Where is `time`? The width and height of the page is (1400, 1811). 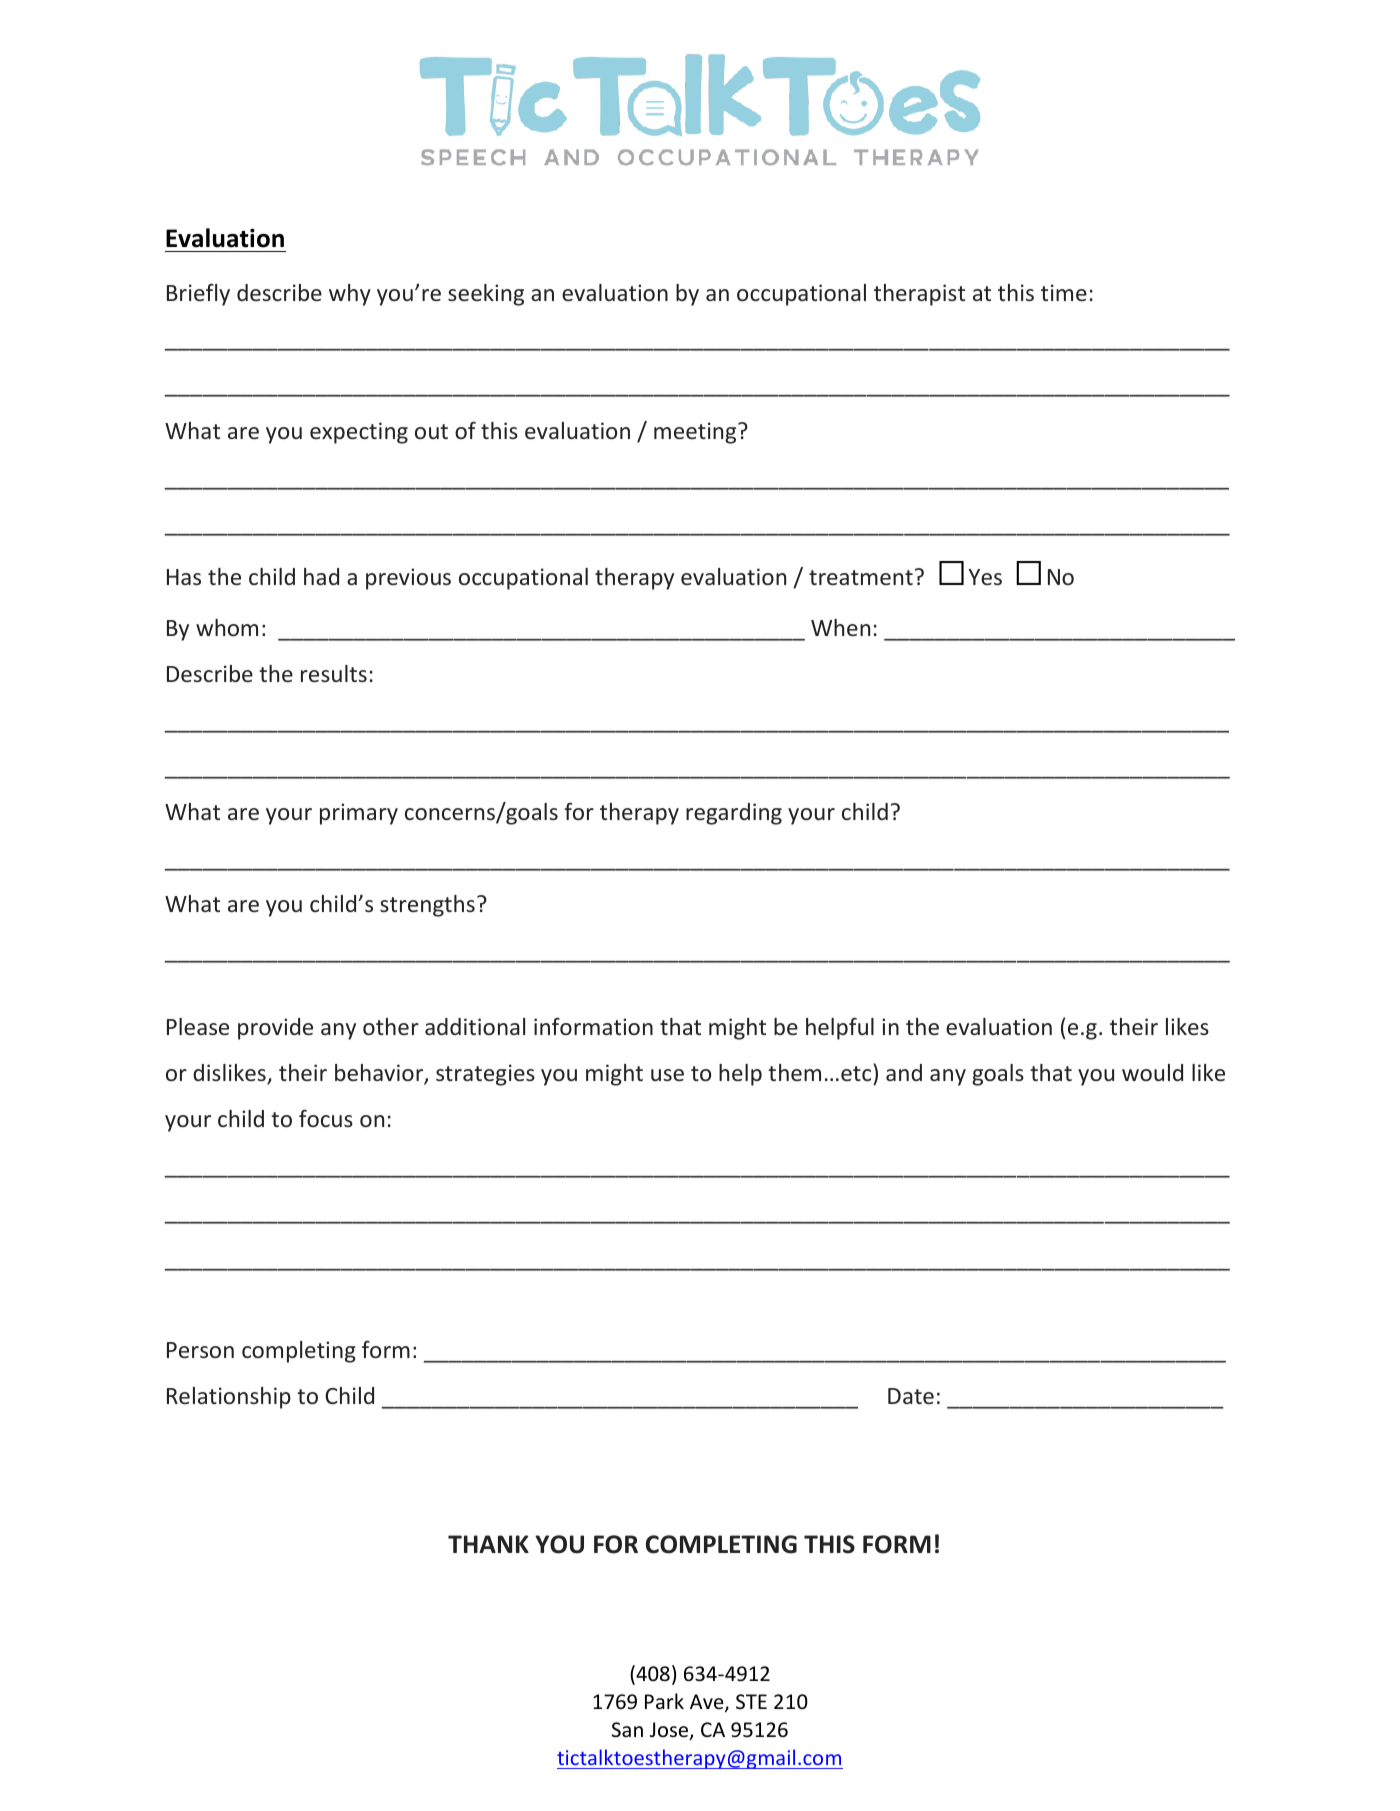 time is located at coordinates (1064, 292).
